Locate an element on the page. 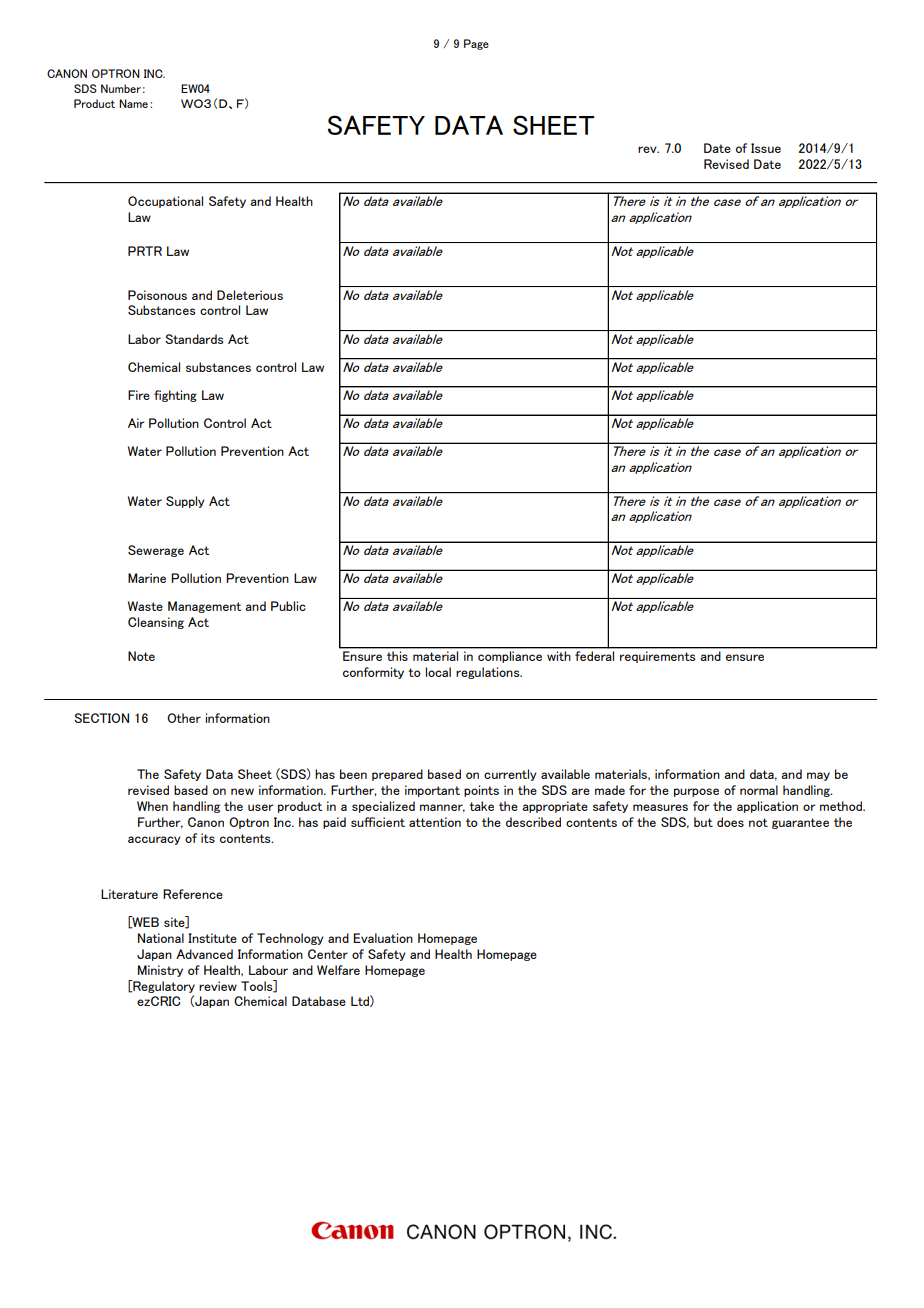 The width and height of the document is (924, 1308). Advanced is located at coordinates (204, 954).
